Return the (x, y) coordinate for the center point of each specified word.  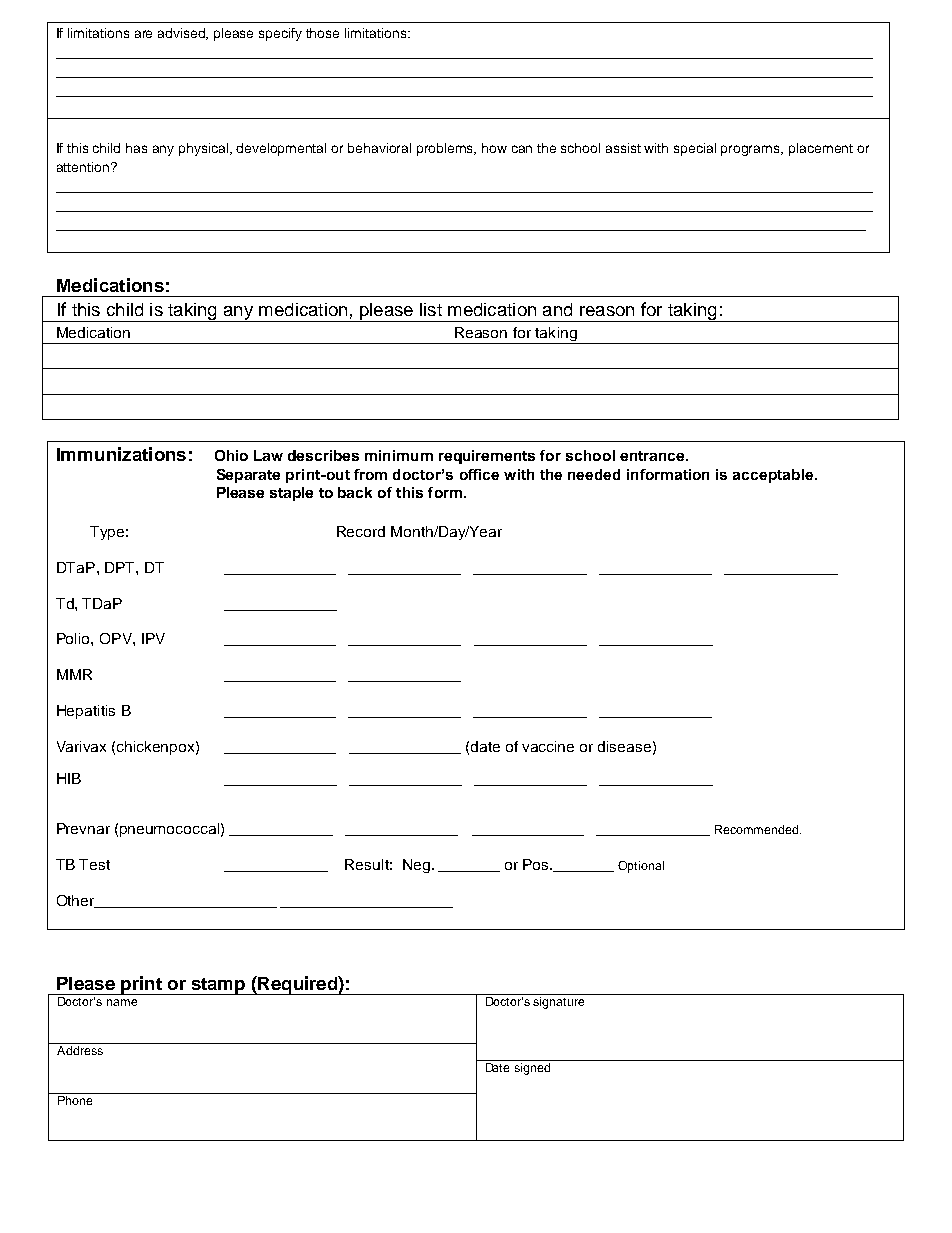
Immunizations (121, 454)
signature (558, 1003)
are (143, 34)
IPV (153, 638)
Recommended (758, 829)
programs (751, 150)
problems (446, 149)
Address (80, 1050)
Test (94, 864)
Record (361, 531)
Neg (416, 866)
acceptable (773, 476)
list (431, 309)
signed (532, 1069)
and (557, 309)
